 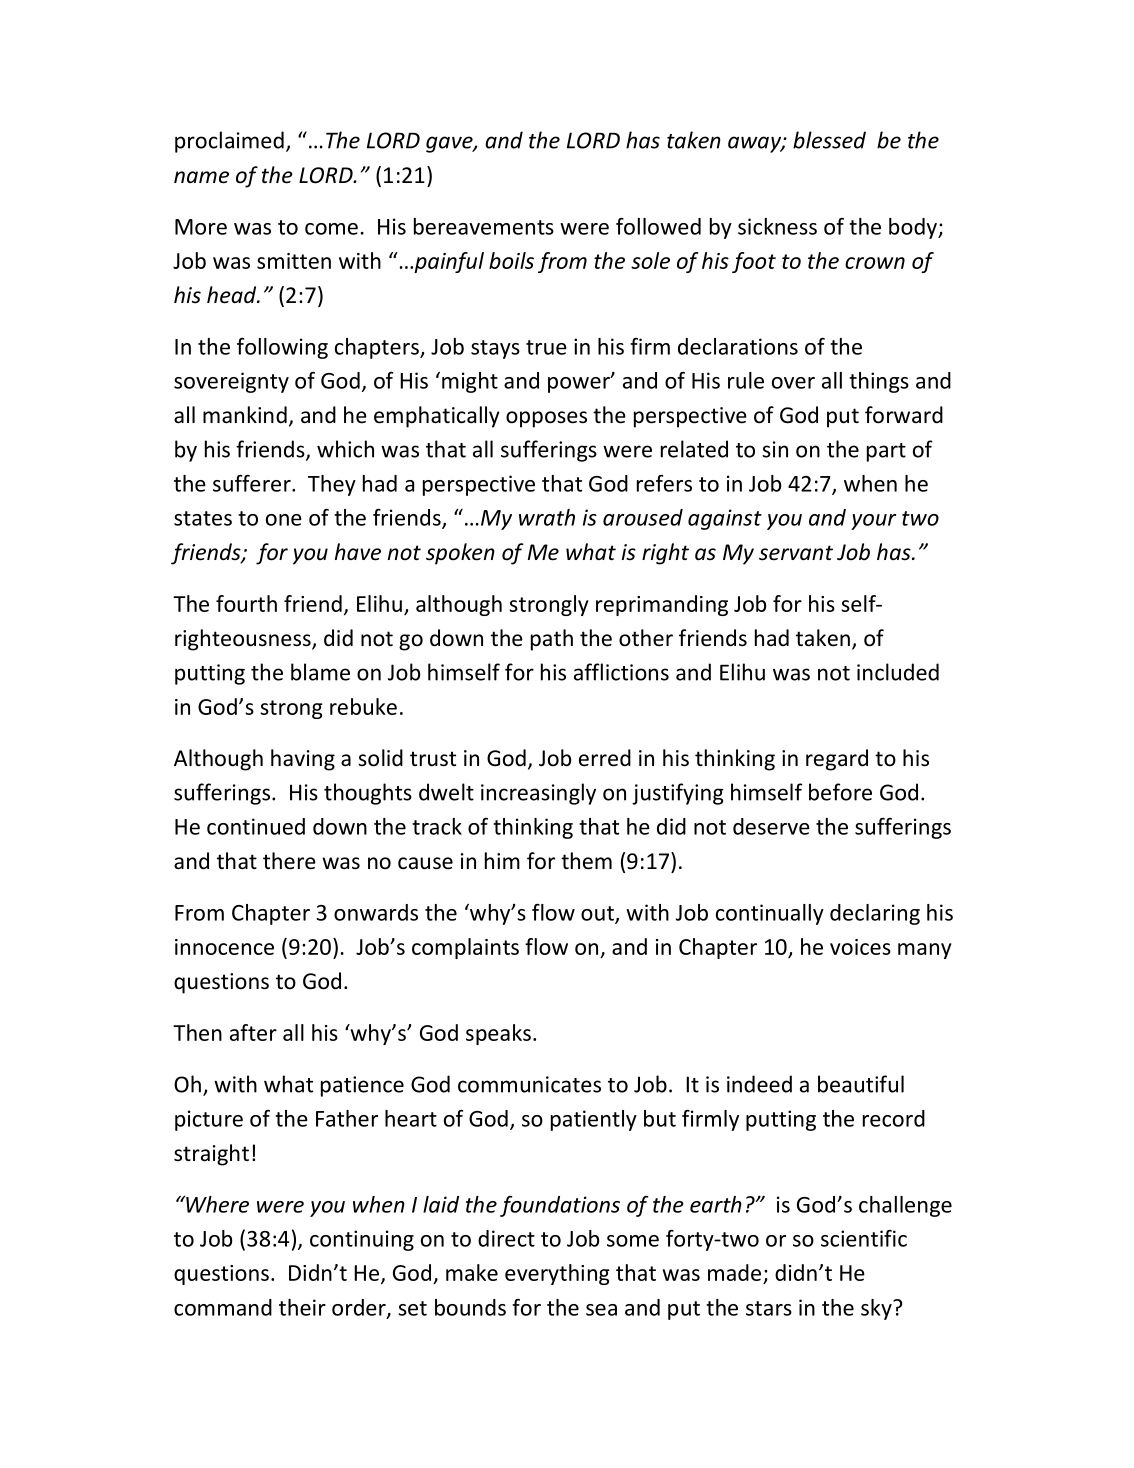 I want to click on your, so click(x=873, y=522).
